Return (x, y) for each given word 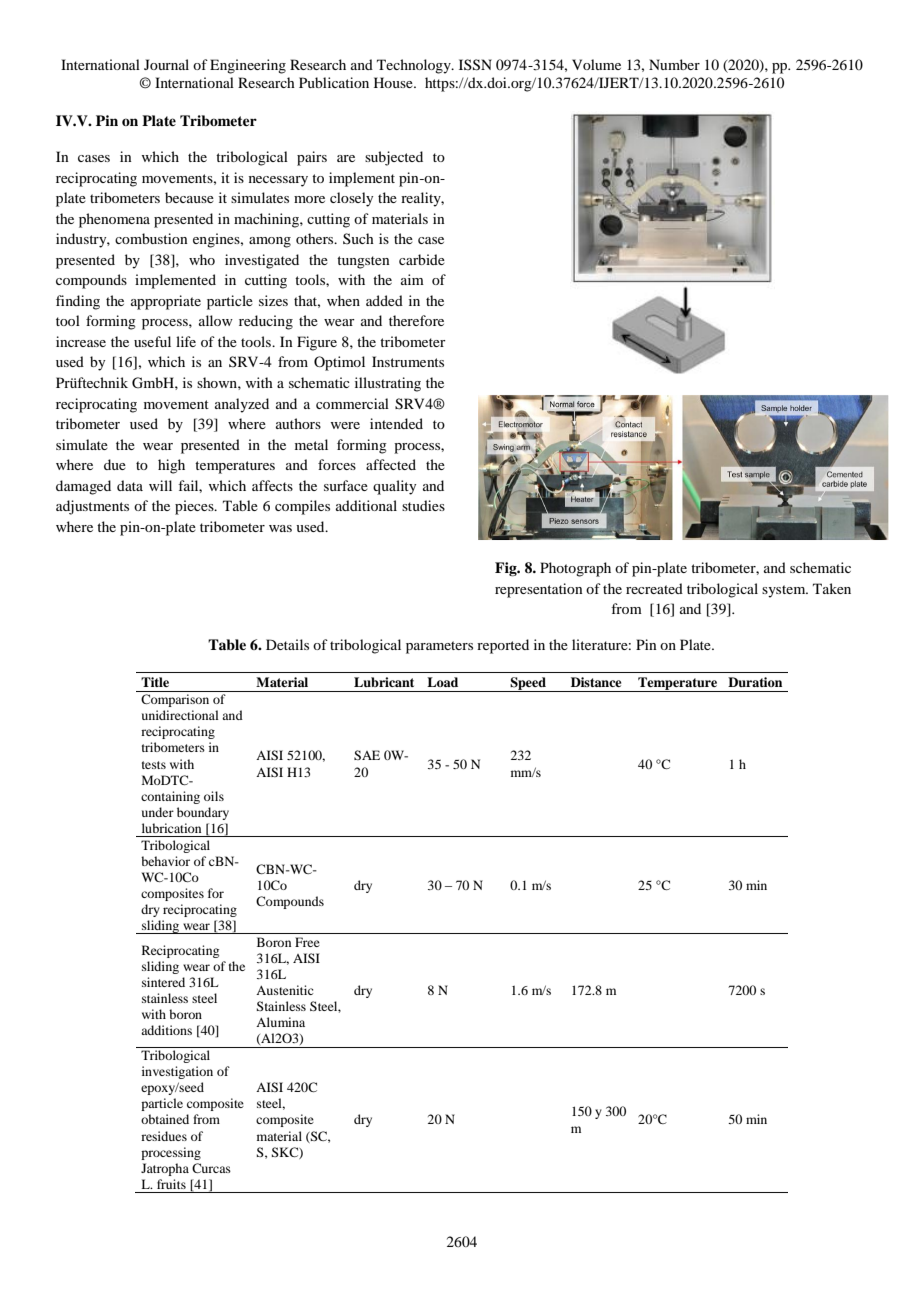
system (785, 591)
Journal (166, 64)
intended (396, 423)
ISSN (475, 65)
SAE (367, 755)
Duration (755, 682)
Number (674, 64)
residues (164, 1136)
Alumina (280, 1022)
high (171, 466)
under (158, 812)
